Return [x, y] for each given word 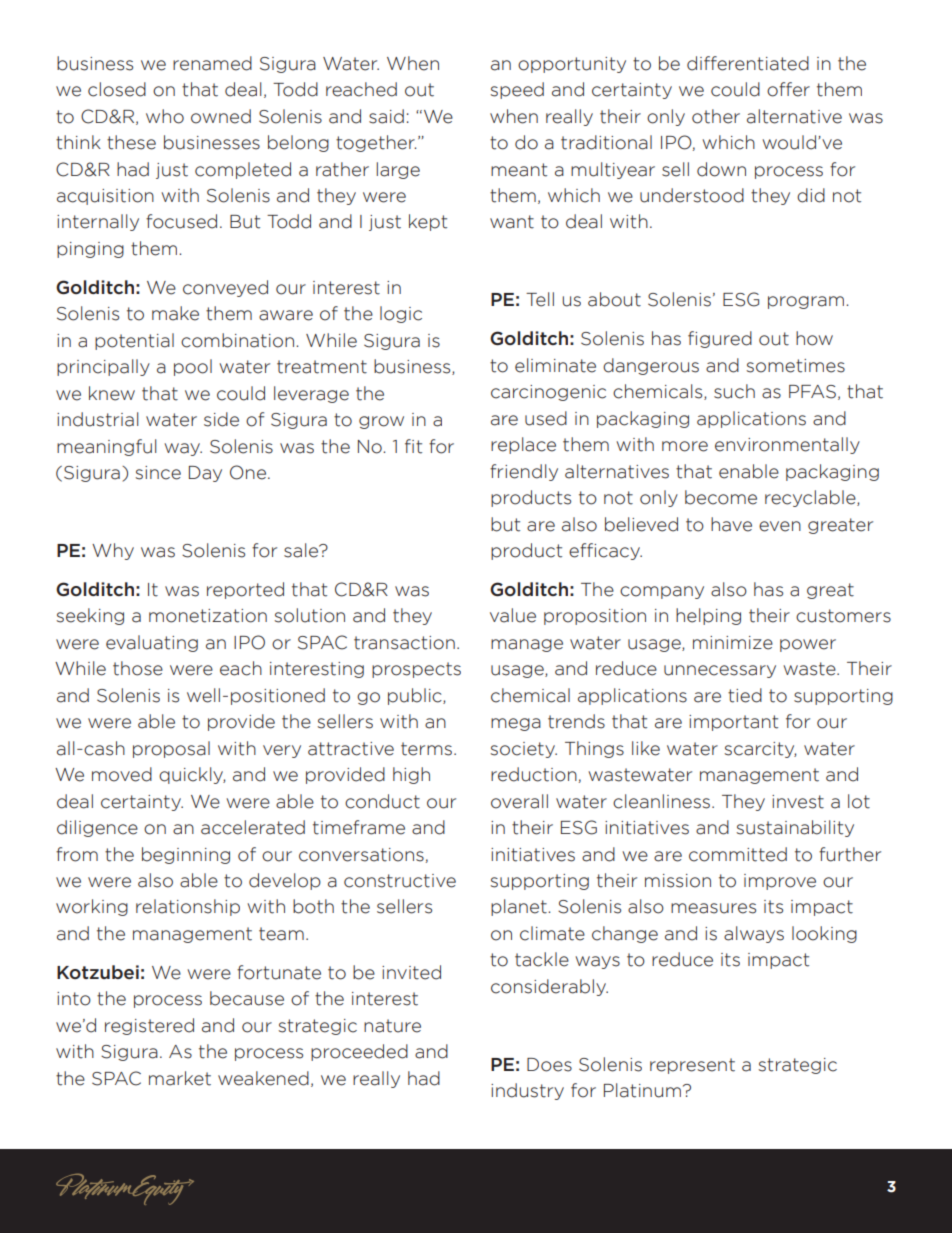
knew [112, 393]
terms [426, 749]
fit [413, 446]
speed [517, 90]
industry [527, 1091]
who [165, 116]
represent [692, 1066]
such [734, 391]
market [180, 1078]
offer [788, 89]
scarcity [760, 750]
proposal [171, 749]
